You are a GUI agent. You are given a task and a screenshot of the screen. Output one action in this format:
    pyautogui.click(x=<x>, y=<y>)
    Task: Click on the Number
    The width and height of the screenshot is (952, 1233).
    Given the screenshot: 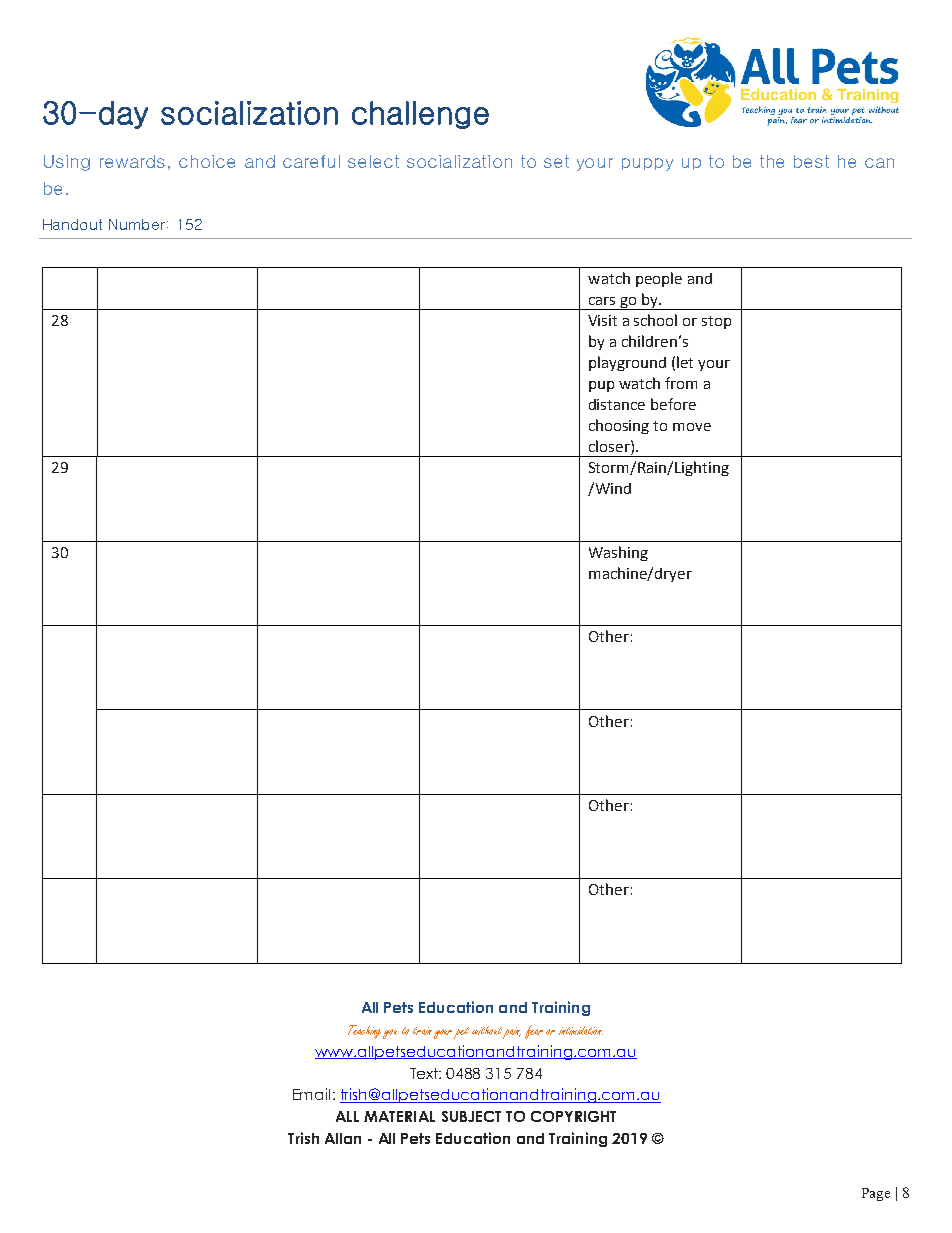 What is the action you would take?
    pyautogui.click(x=137, y=224)
